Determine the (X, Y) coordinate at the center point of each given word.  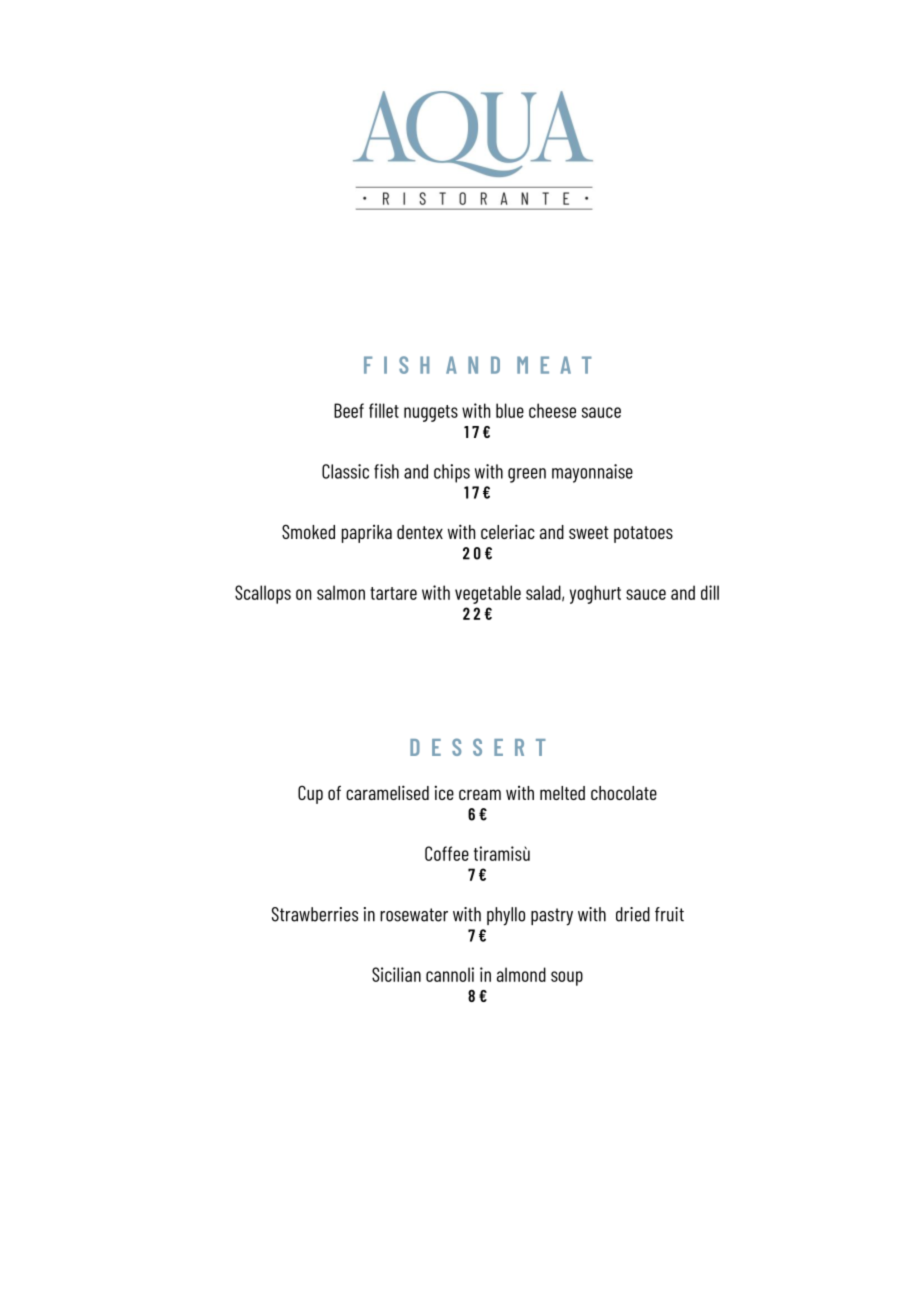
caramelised (387, 792)
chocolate (624, 793)
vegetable (488, 594)
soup (567, 978)
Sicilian (396, 974)
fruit (669, 914)
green (527, 475)
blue (510, 410)
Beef (349, 410)
